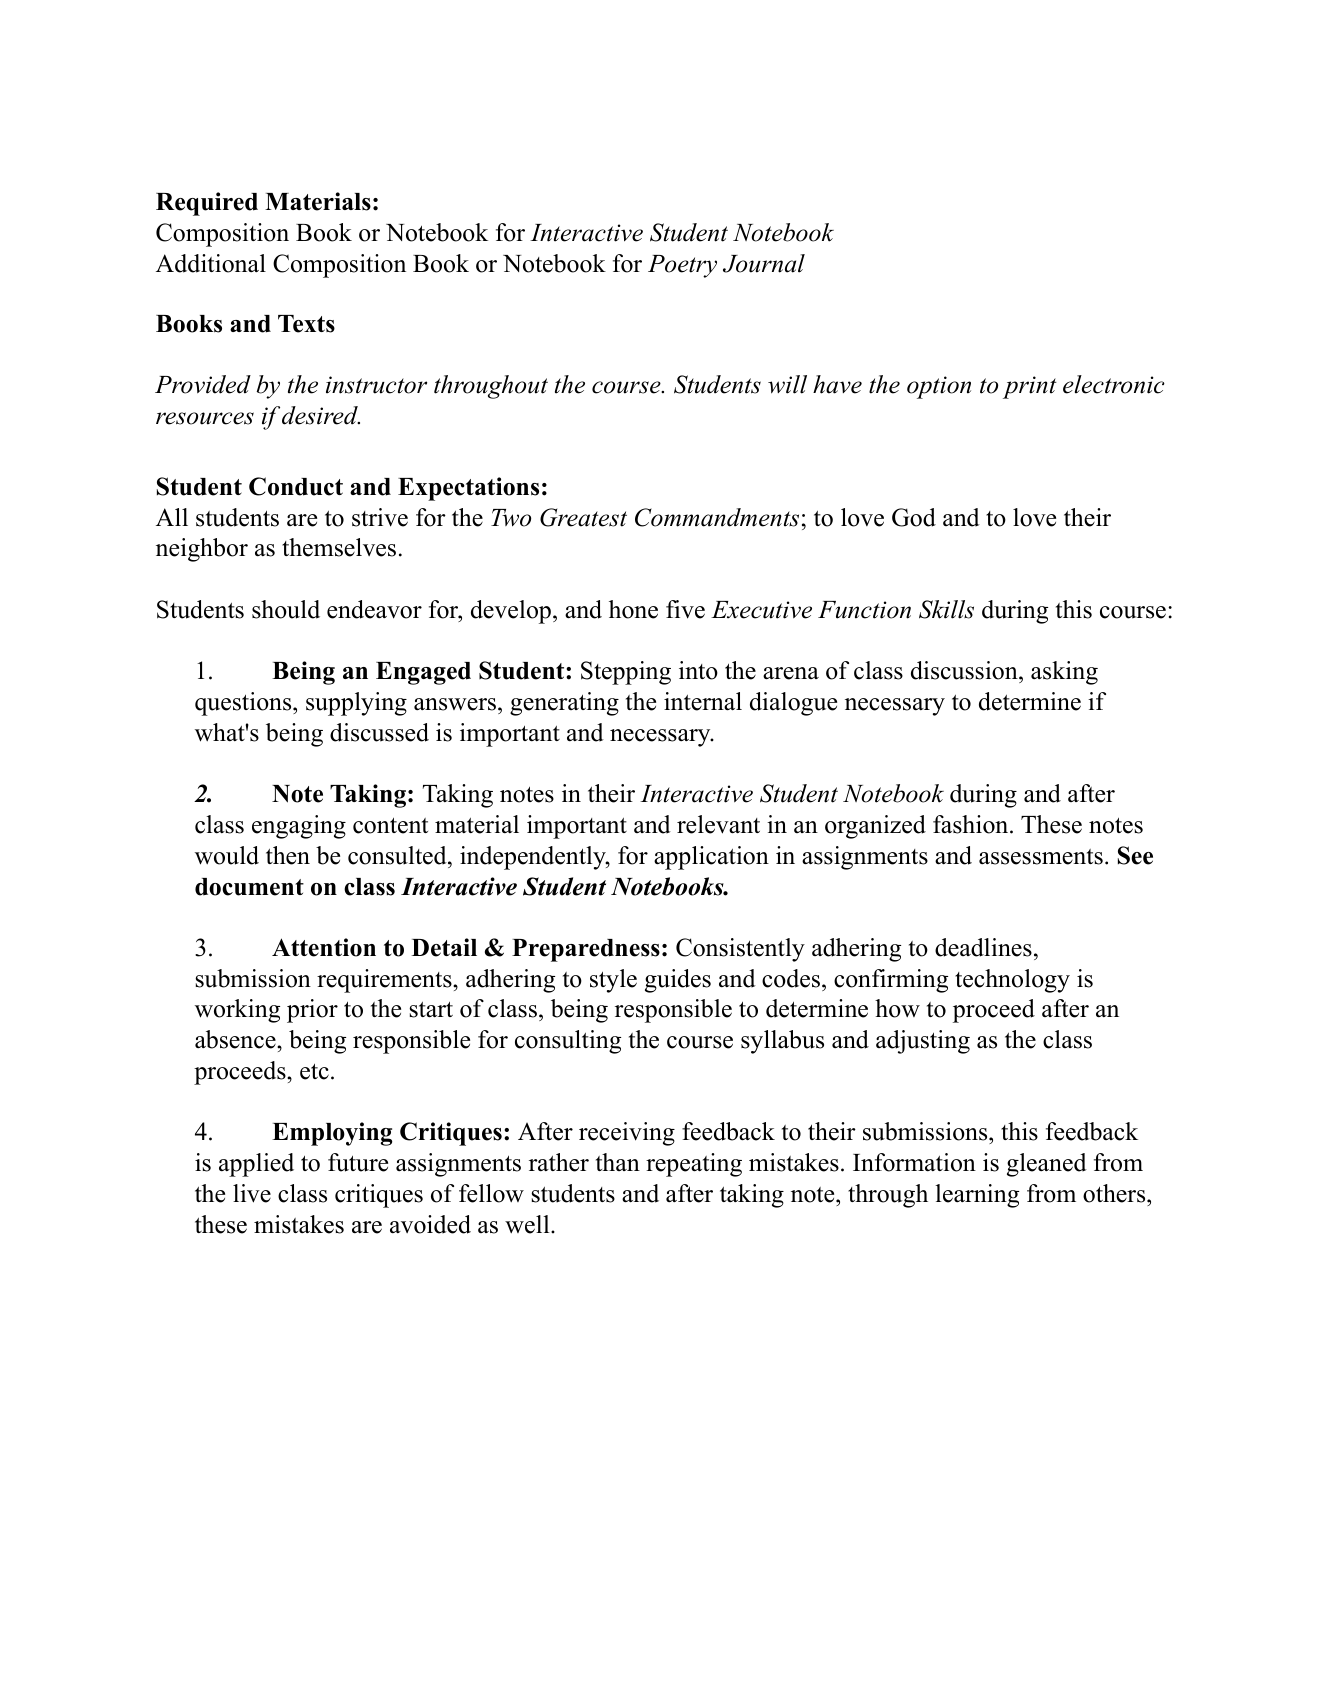  Describe the element at coordinates (764, 263) in the screenshot. I see `Journal` at that location.
